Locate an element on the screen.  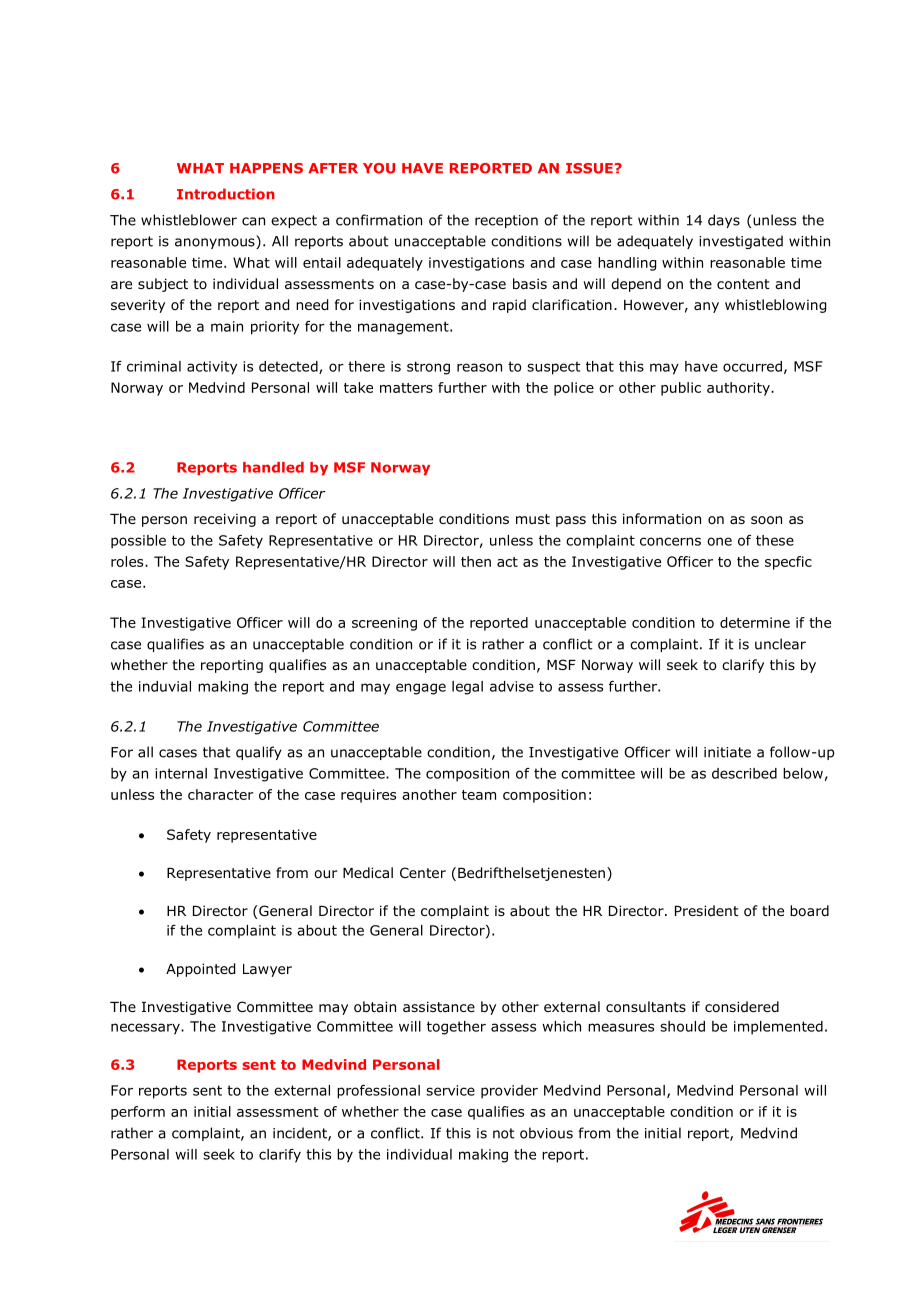
Center is located at coordinates (423, 872).
